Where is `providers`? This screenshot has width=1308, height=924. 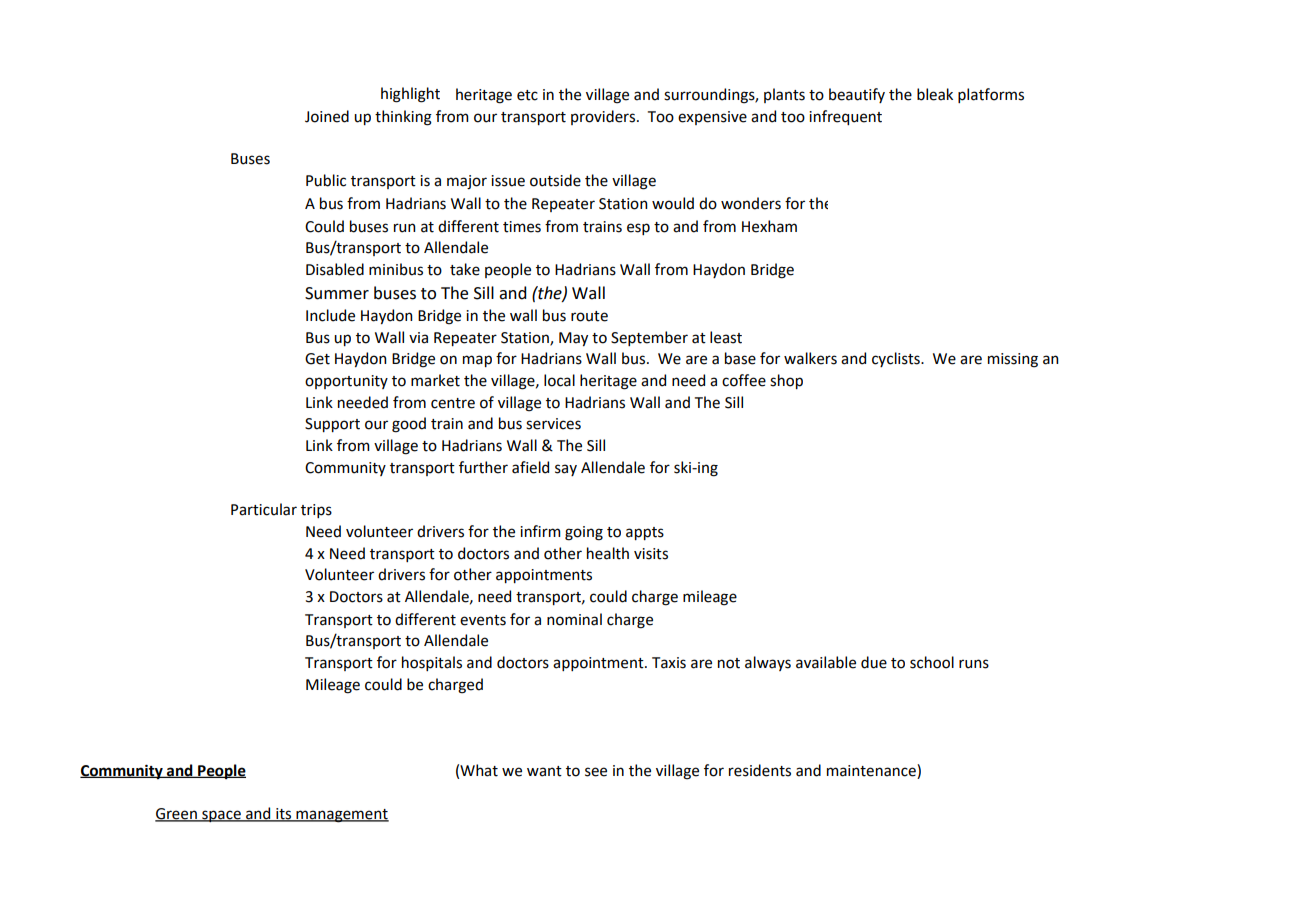 providers is located at coordinates (604, 117).
